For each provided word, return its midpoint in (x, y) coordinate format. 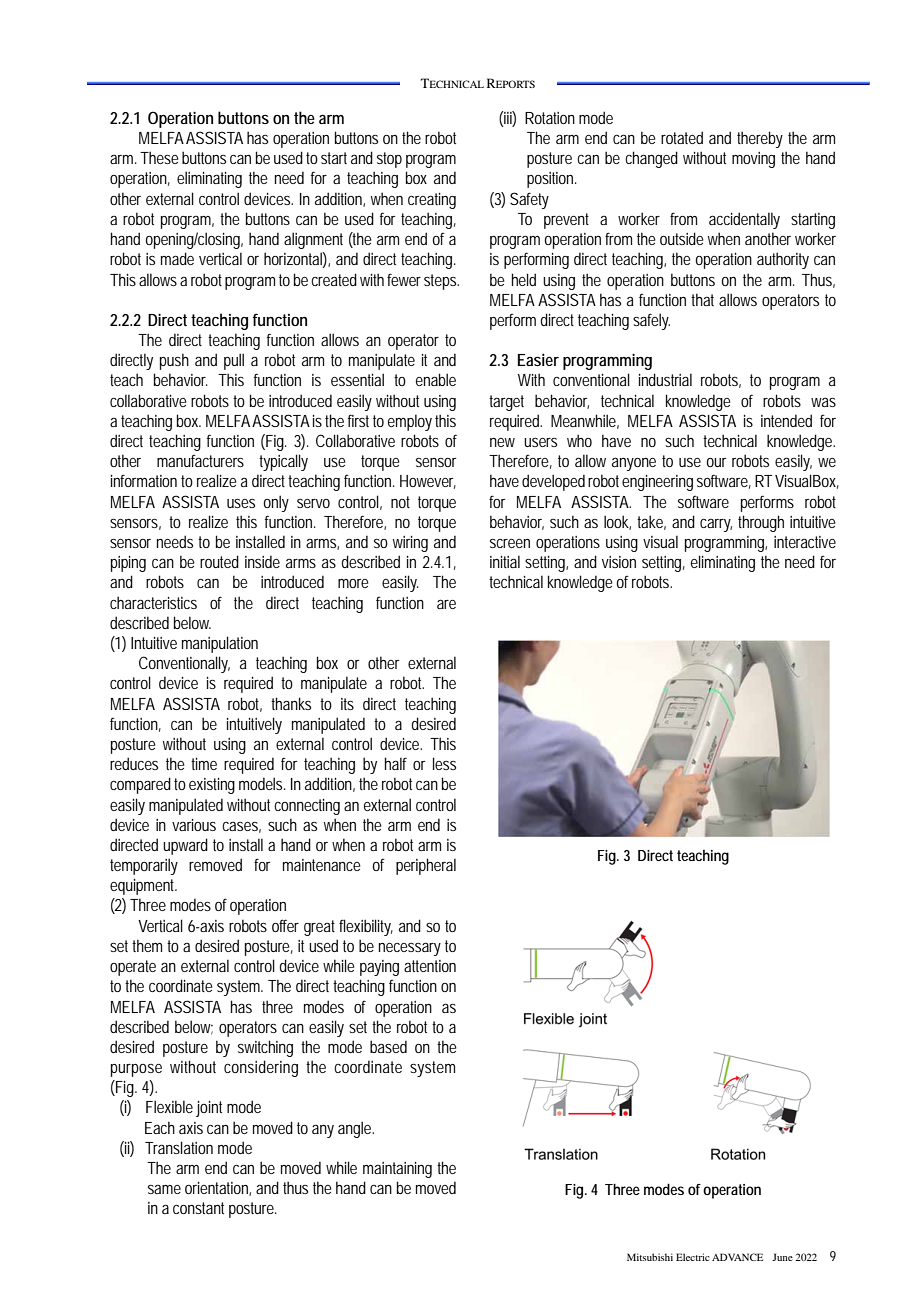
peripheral (426, 866)
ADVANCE (737, 1257)
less (444, 763)
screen (510, 543)
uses (241, 503)
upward (185, 846)
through (761, 523)
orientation (218, 1189)
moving (753, 160)
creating (432, 201)
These (159, 157)
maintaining (397, 1170)
